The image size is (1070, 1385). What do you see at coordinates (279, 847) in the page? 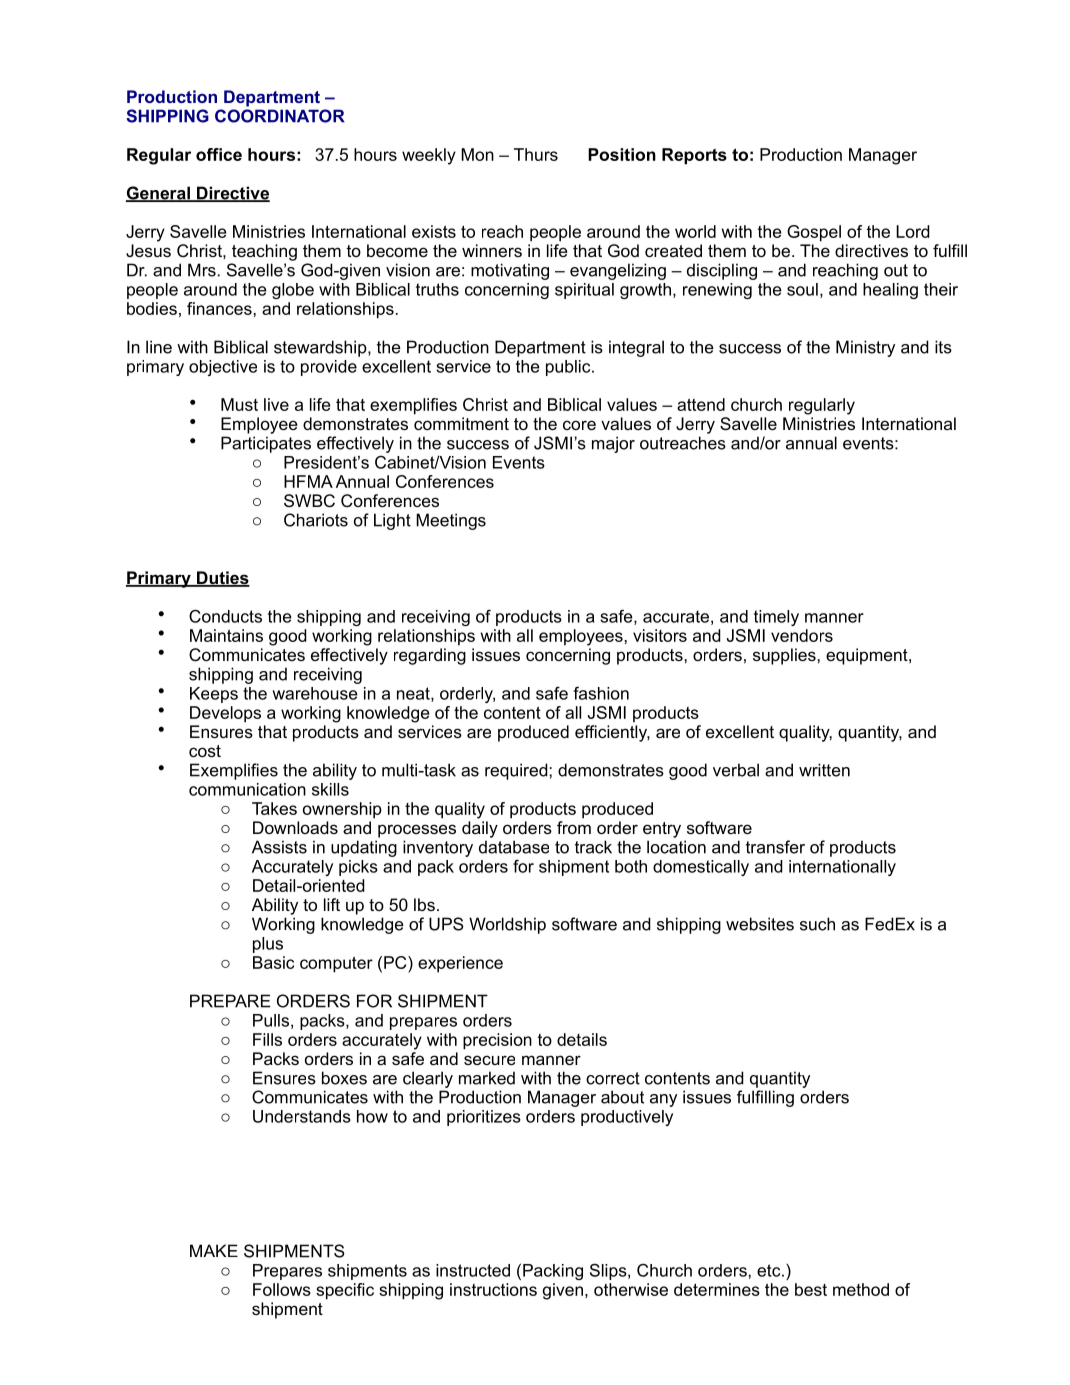
I see `Assists` at bounding box center [279, 847].
